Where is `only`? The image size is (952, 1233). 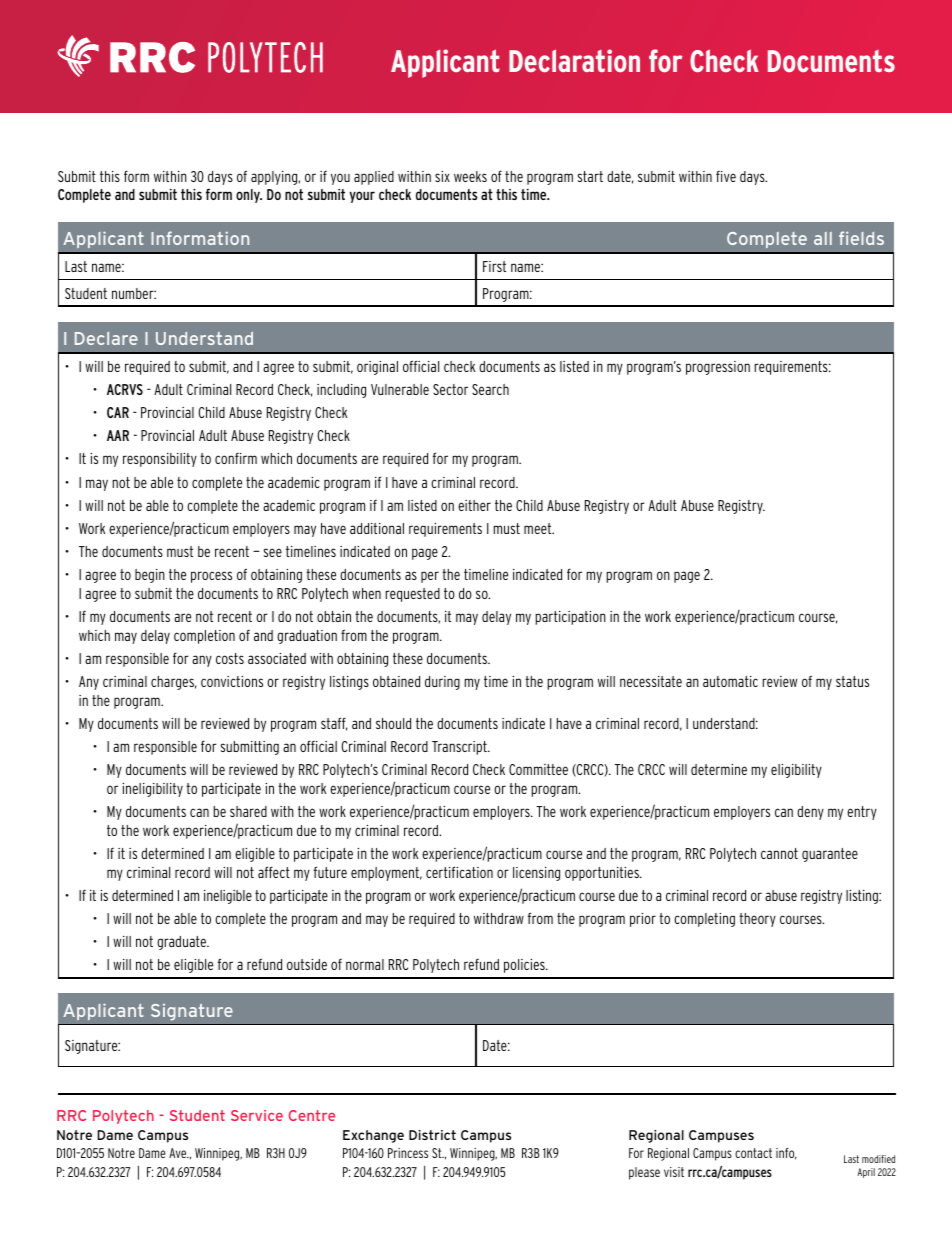 only is located at coordinates (249, 196).
